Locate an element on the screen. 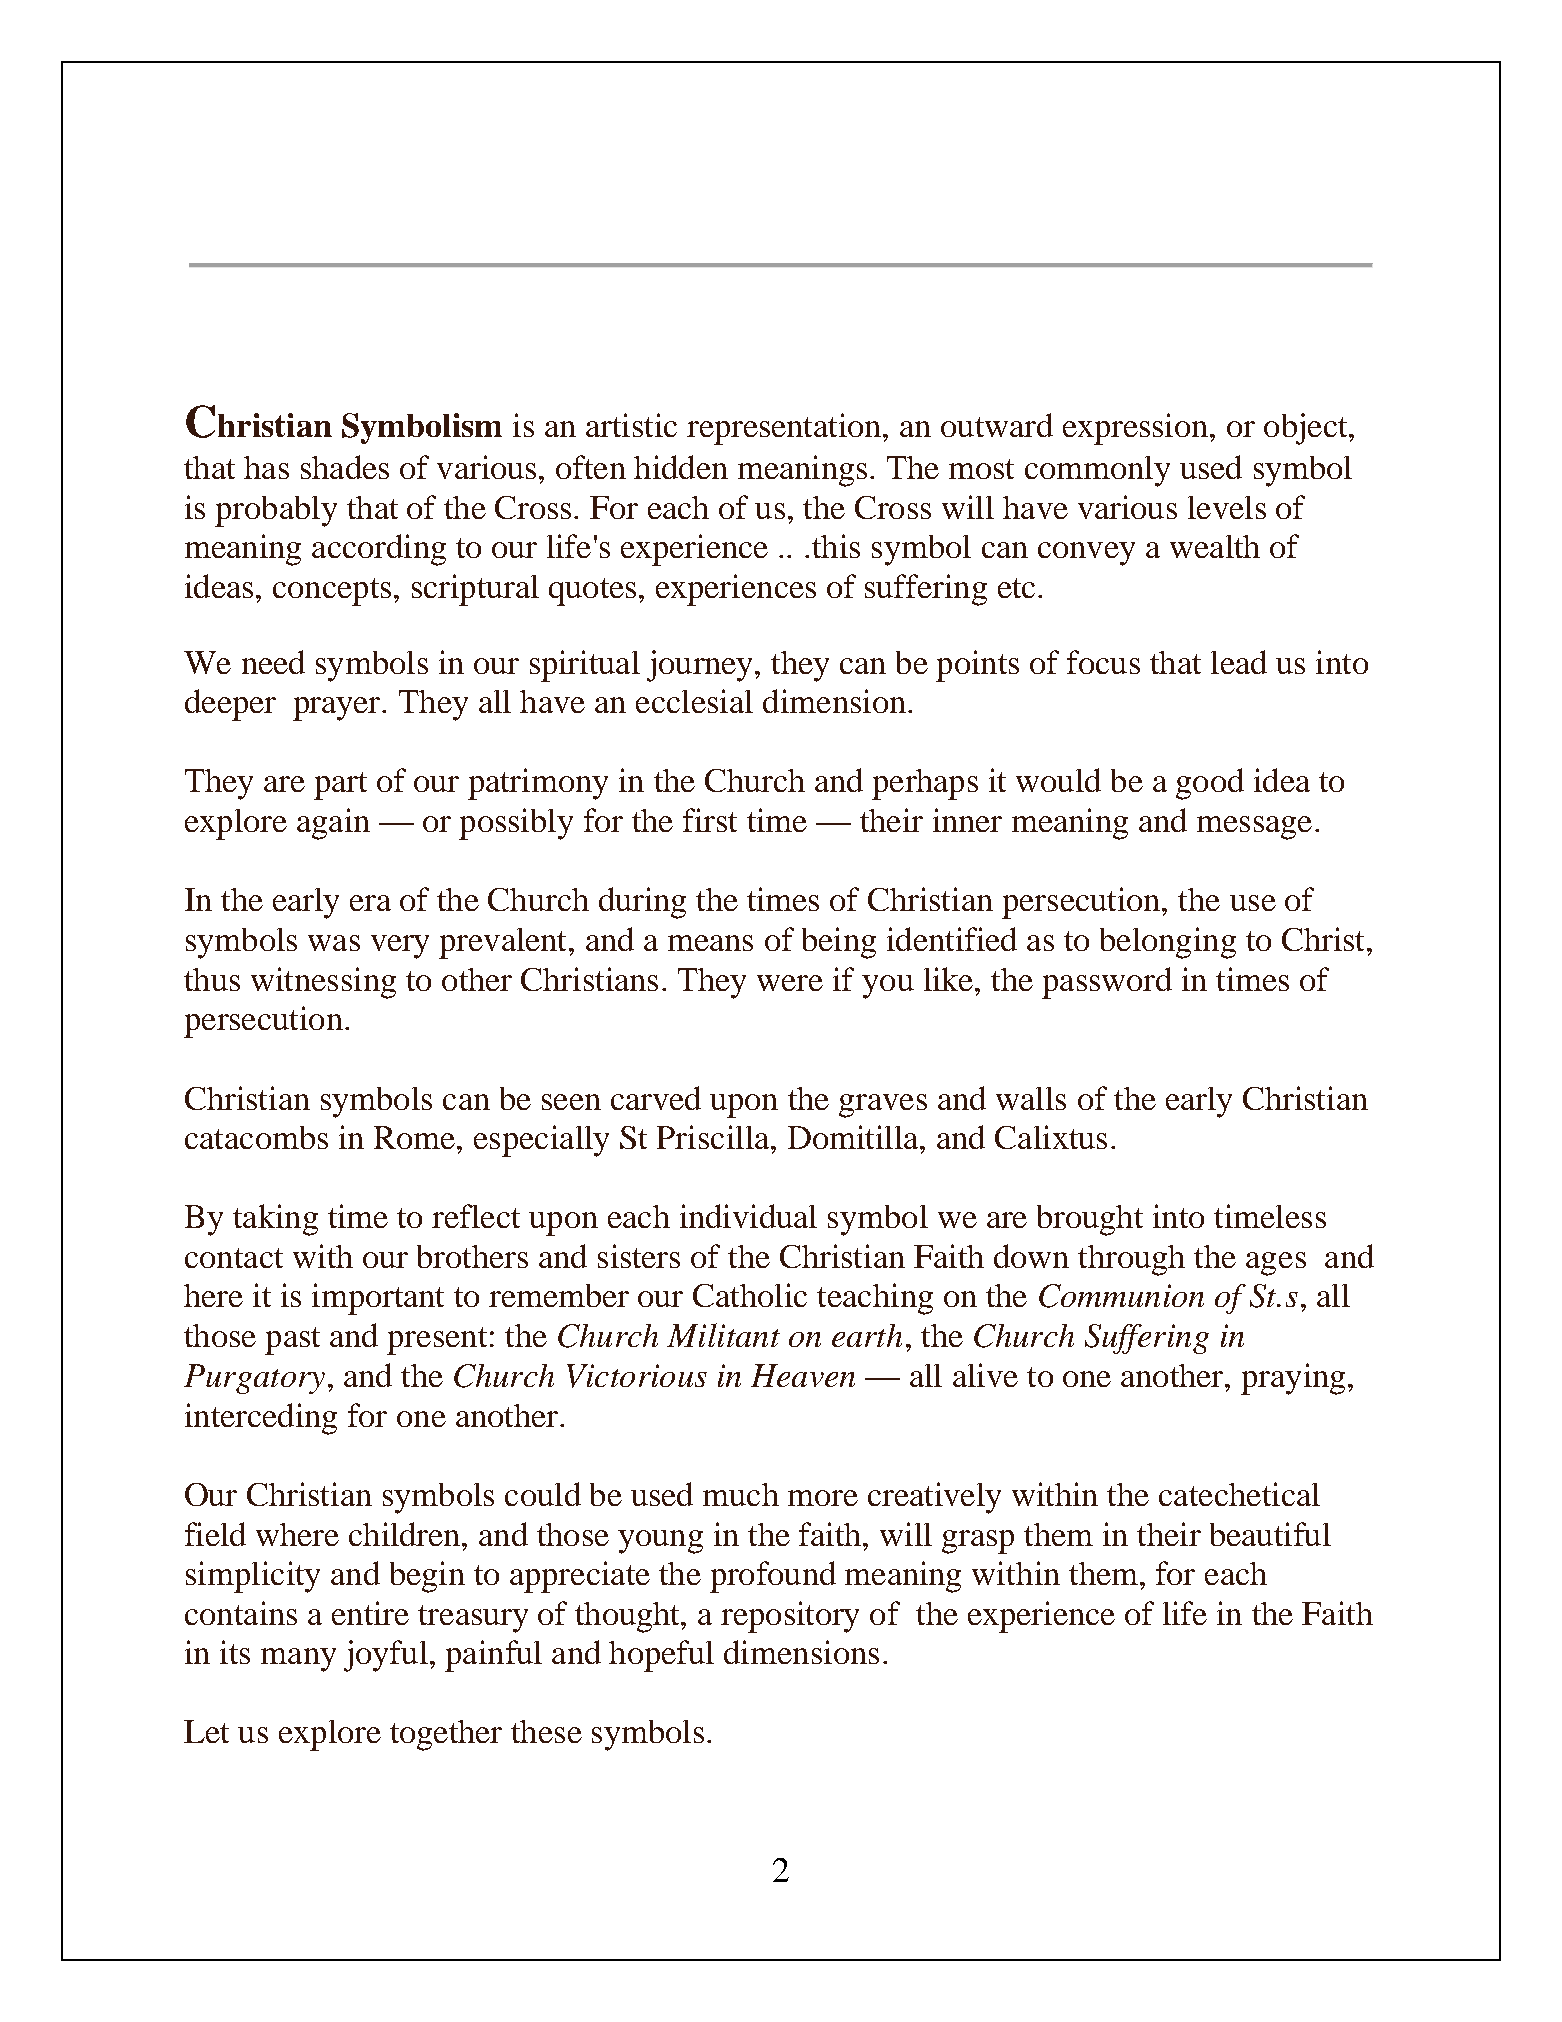 The image size is (1562, 2022). Priscilla is located at coordinates (714, 1137).
